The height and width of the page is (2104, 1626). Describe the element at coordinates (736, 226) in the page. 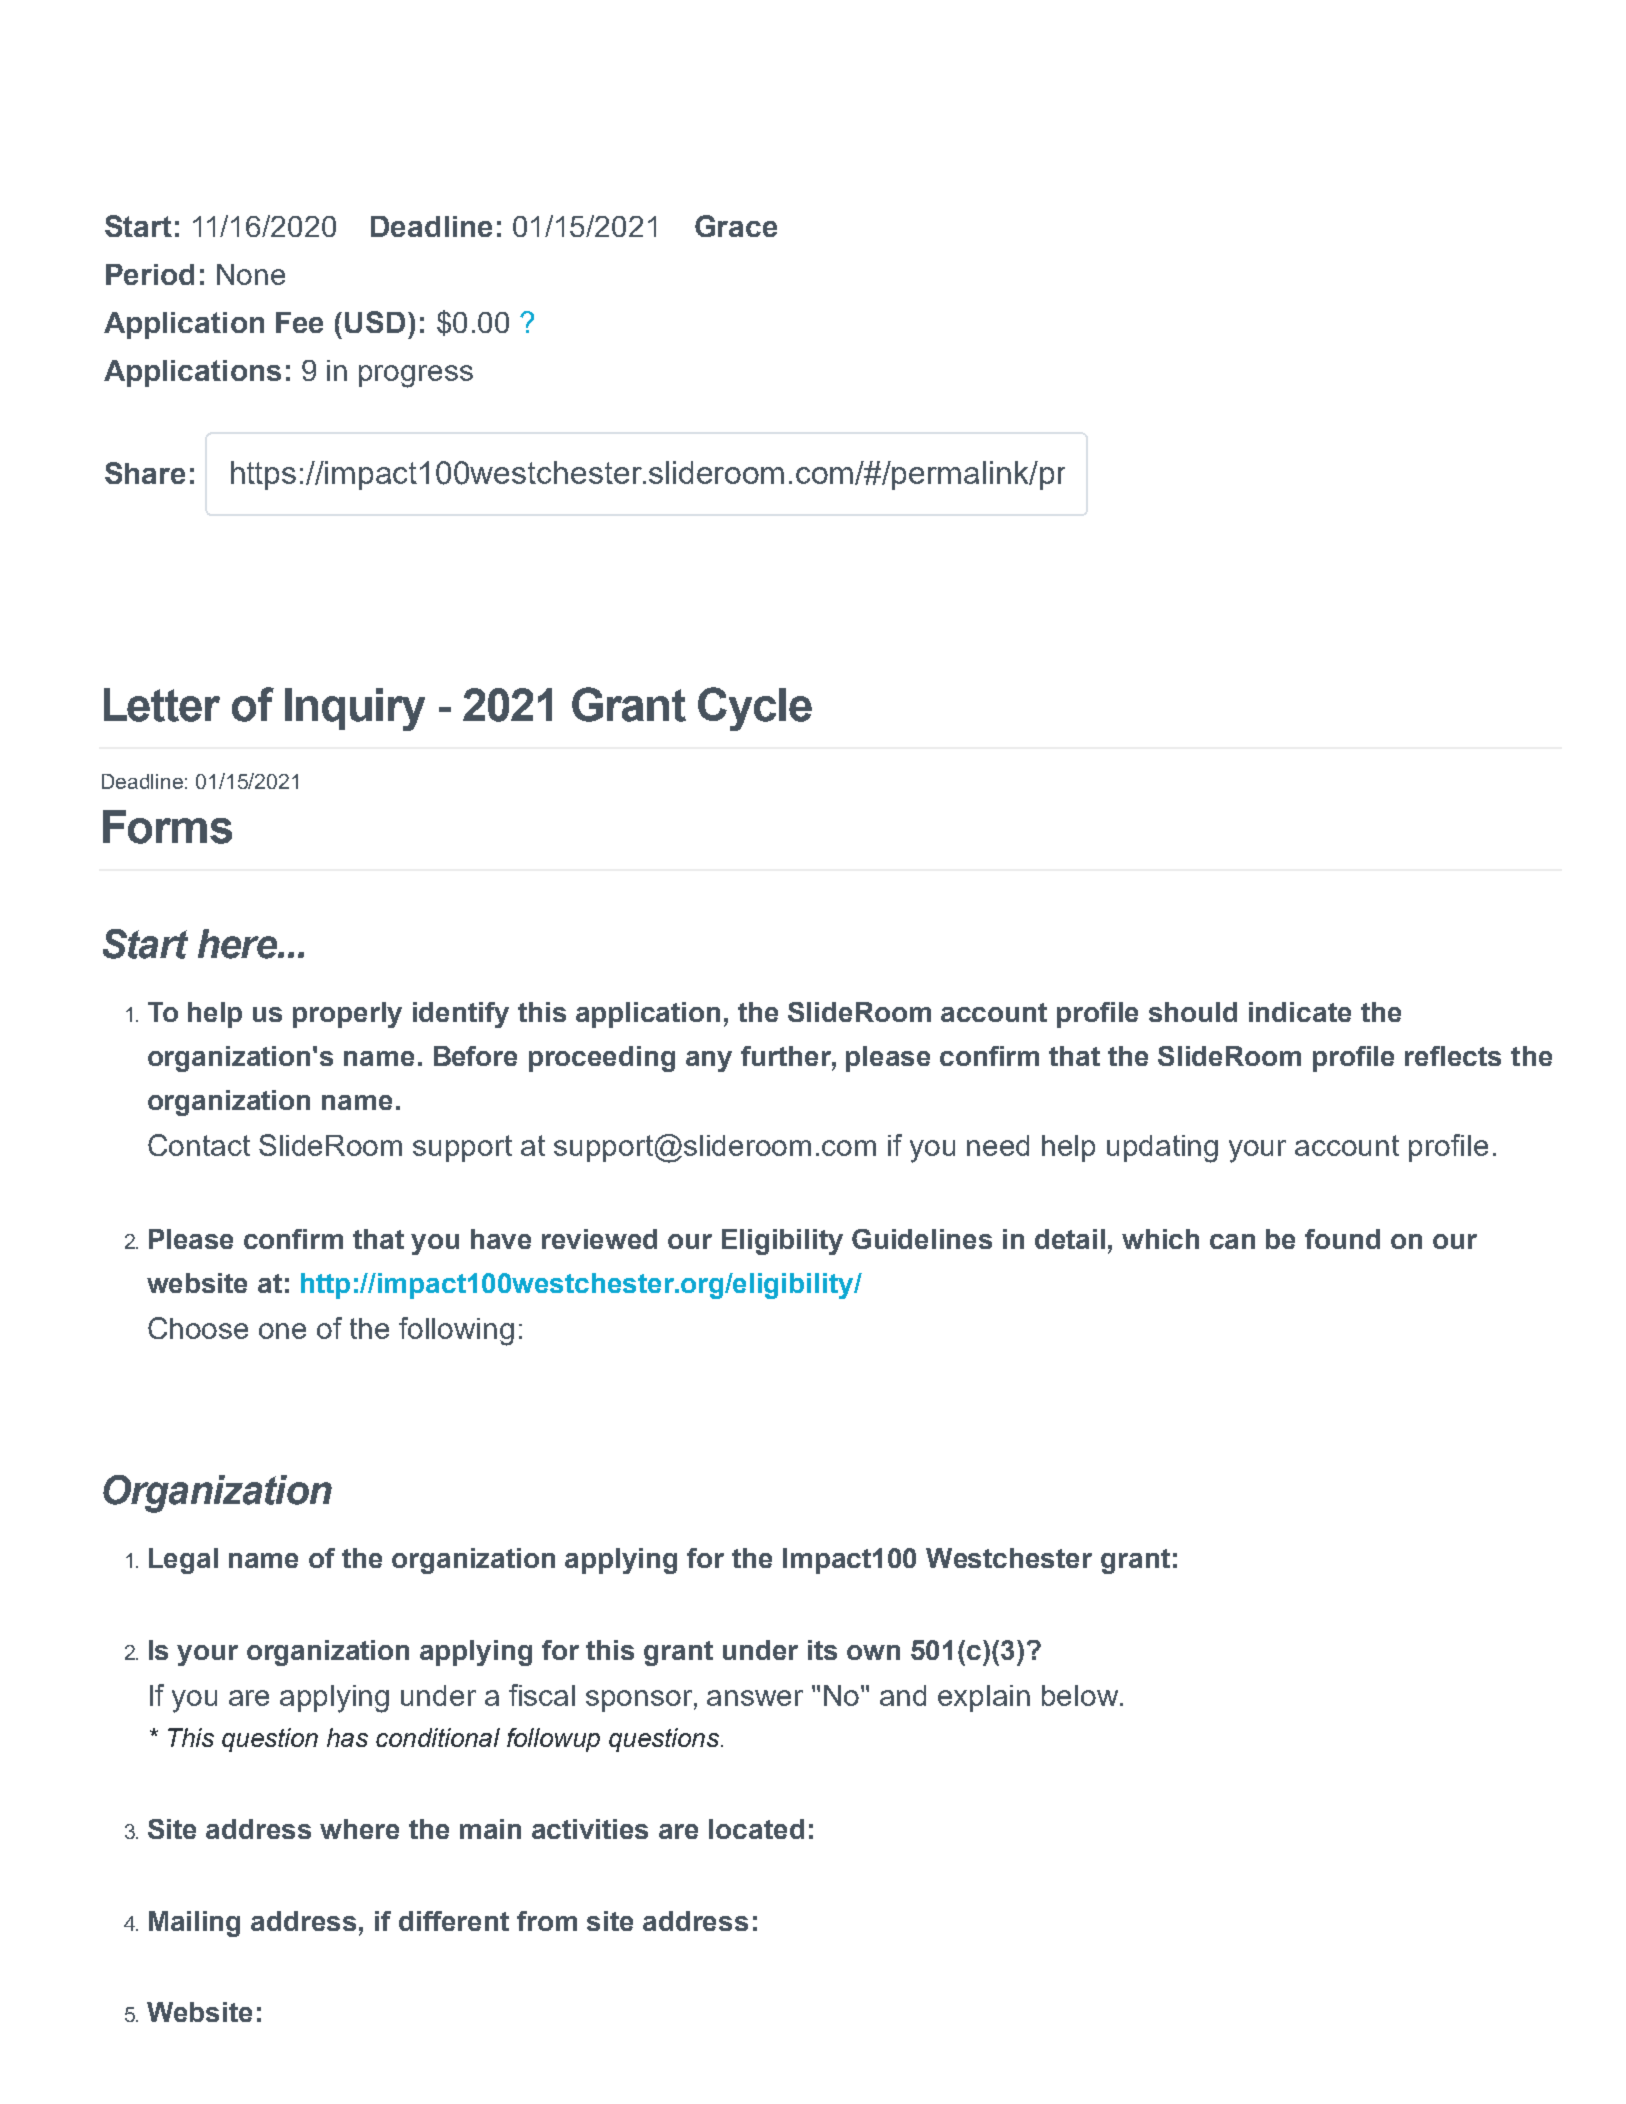

I see `Grace` at that location.
